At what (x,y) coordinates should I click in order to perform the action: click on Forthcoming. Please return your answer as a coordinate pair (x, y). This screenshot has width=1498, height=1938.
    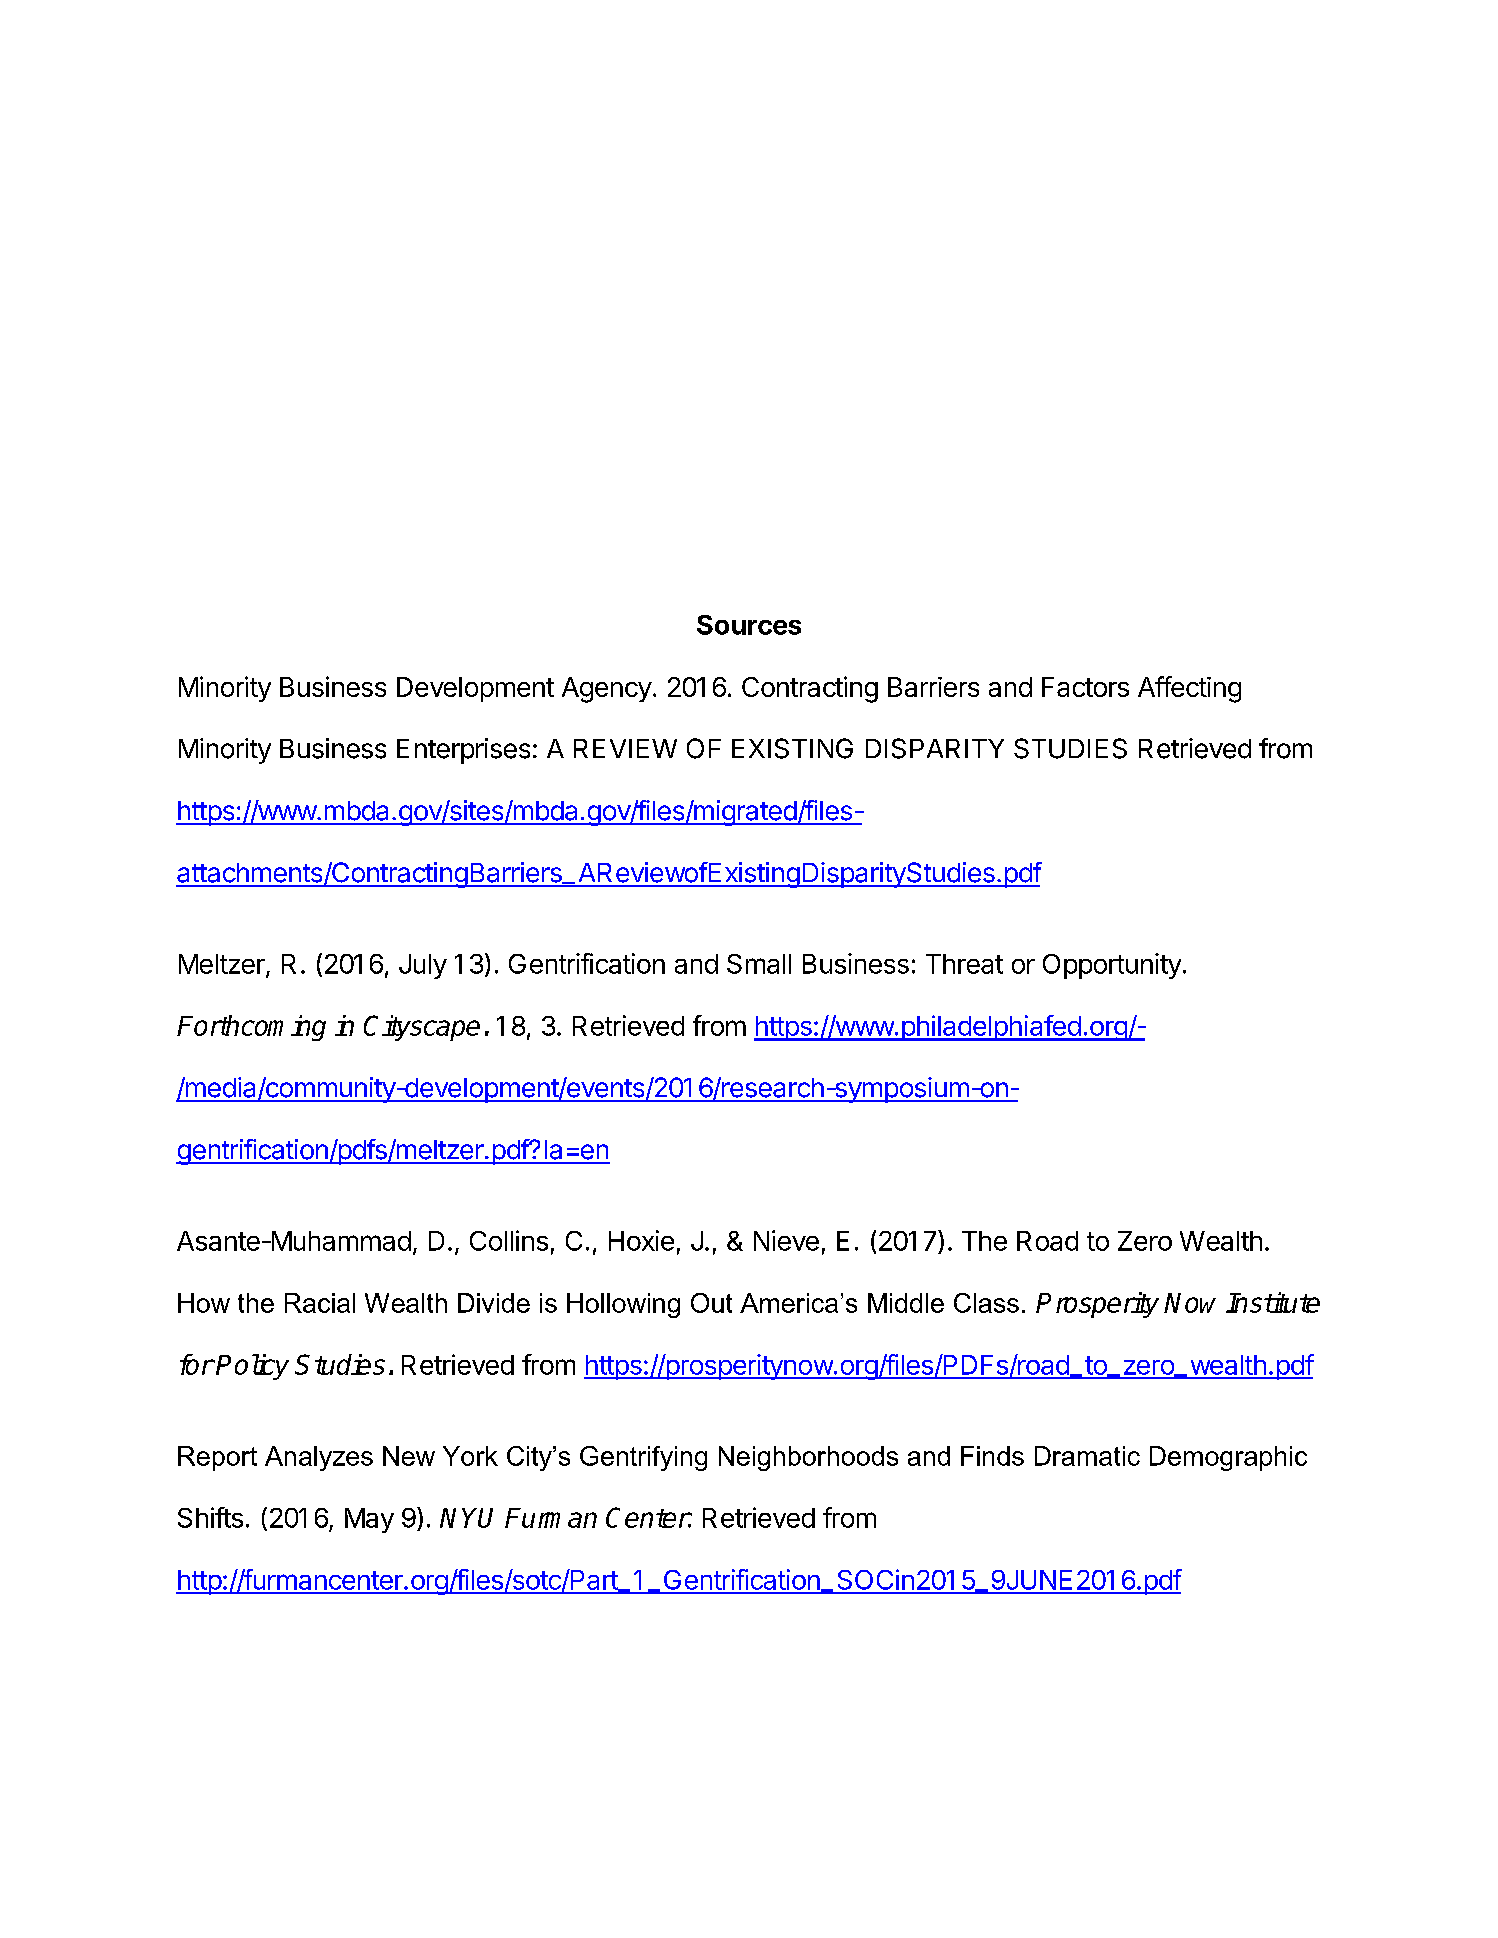
    Looking at the image, I should click on (251, 1028).
